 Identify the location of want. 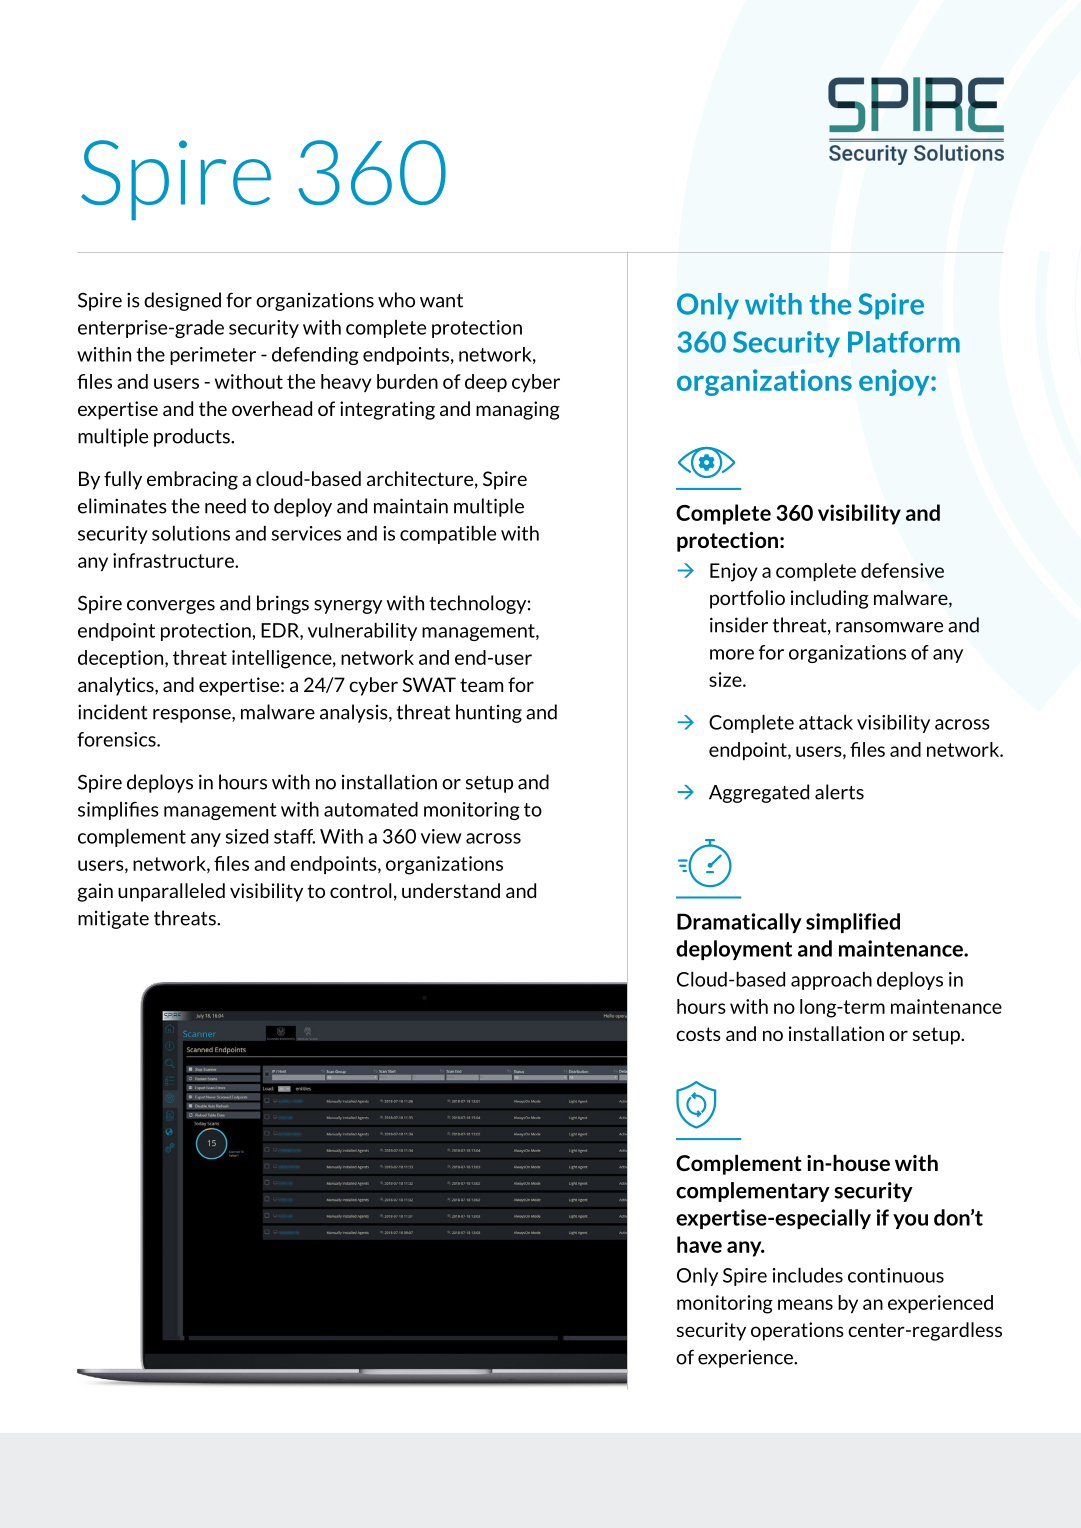
(441, 301).
